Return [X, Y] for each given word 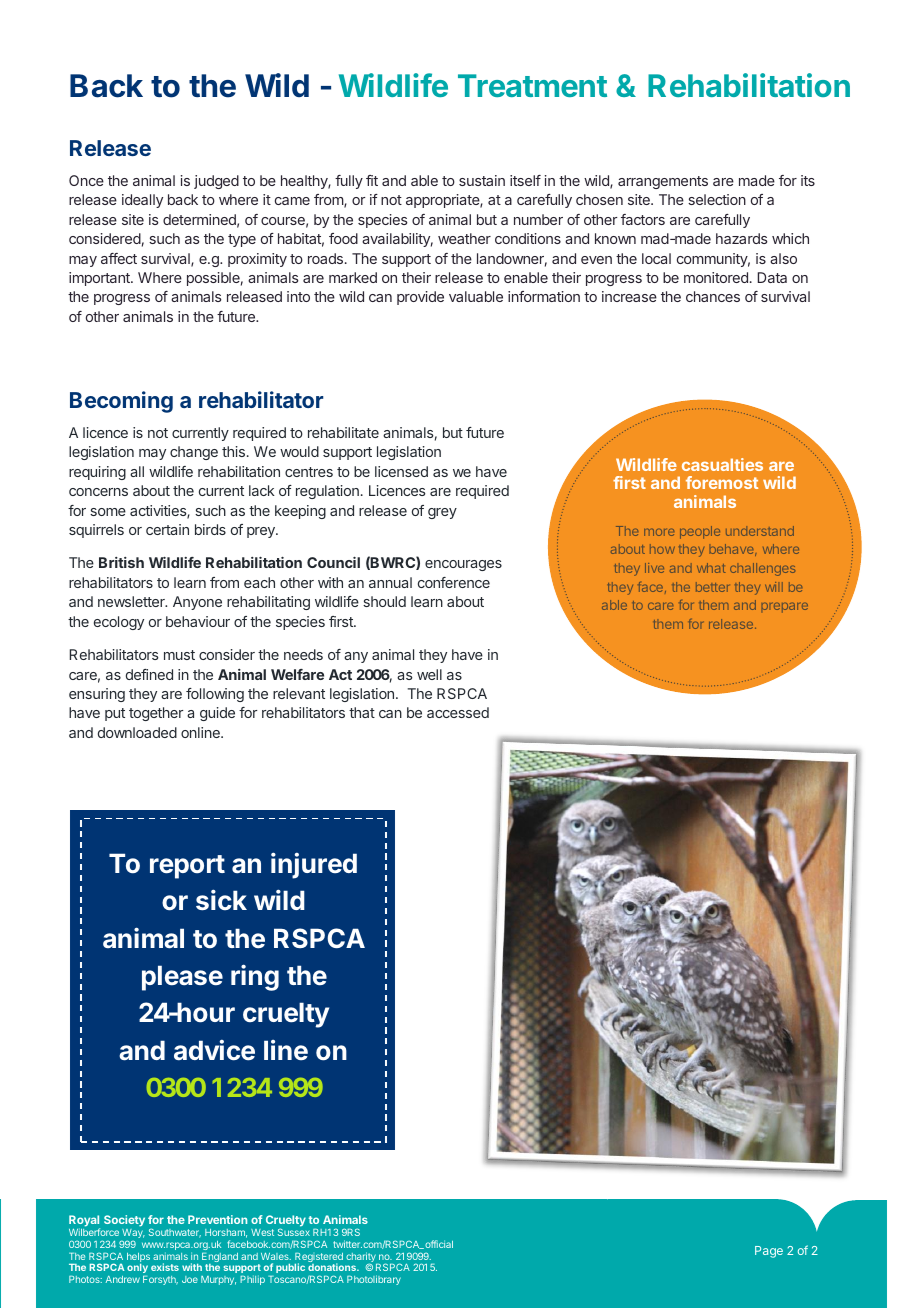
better [712, 587]
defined [149, 674]
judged [216, 182]
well [429, 674]
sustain [482, 180]
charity [362, 1258]
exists [165, 1267]
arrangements [663, 182]
